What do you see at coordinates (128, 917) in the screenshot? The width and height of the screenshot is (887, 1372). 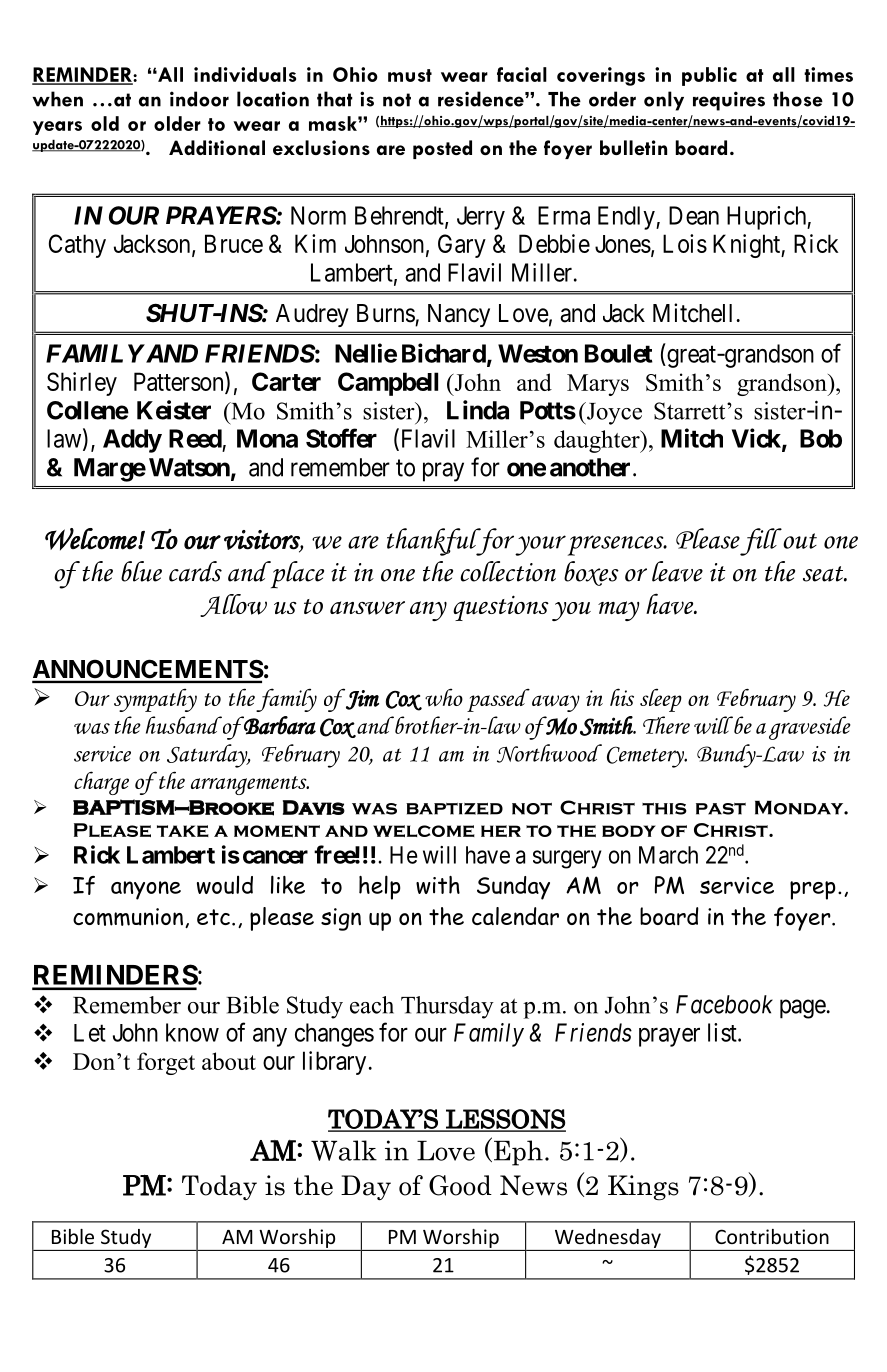 I see `communion` at bounding box center [128, 917].
